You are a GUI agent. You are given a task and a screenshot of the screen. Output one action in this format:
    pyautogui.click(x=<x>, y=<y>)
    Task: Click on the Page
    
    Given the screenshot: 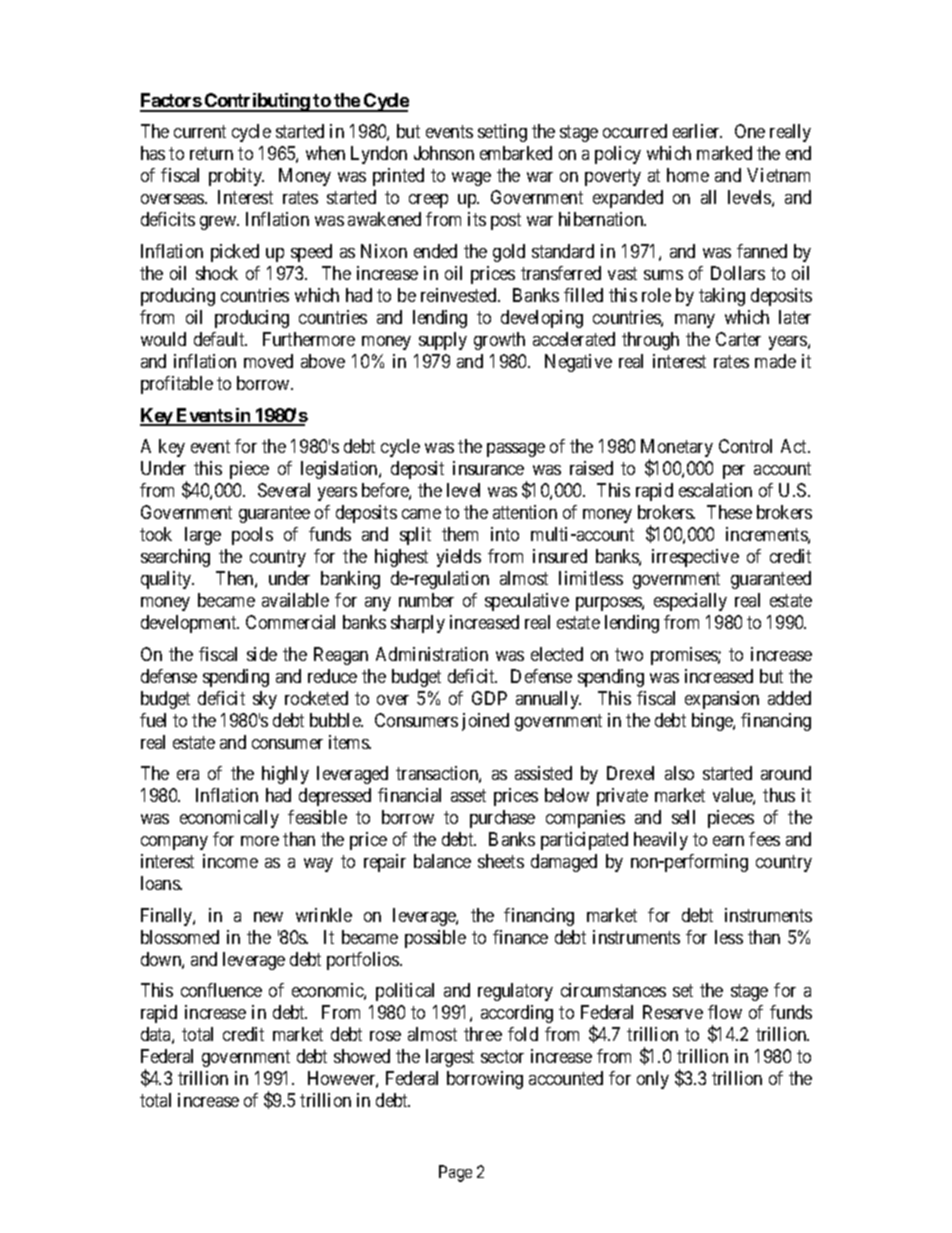 What is the action you would take?
    pyautogui.click(x=455, y=1173)
